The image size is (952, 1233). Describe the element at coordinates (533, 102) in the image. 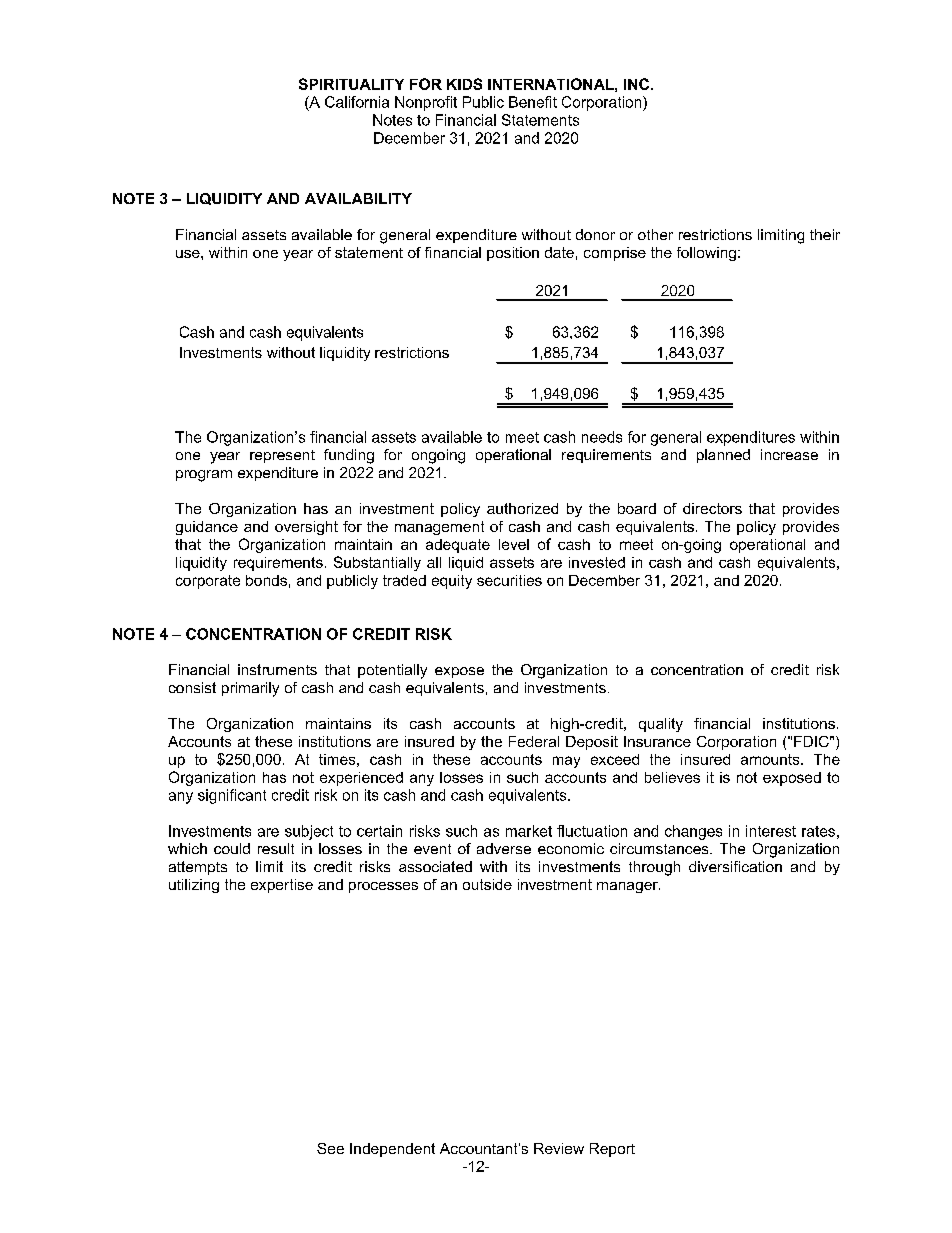

I see `Benefit` at that location.
